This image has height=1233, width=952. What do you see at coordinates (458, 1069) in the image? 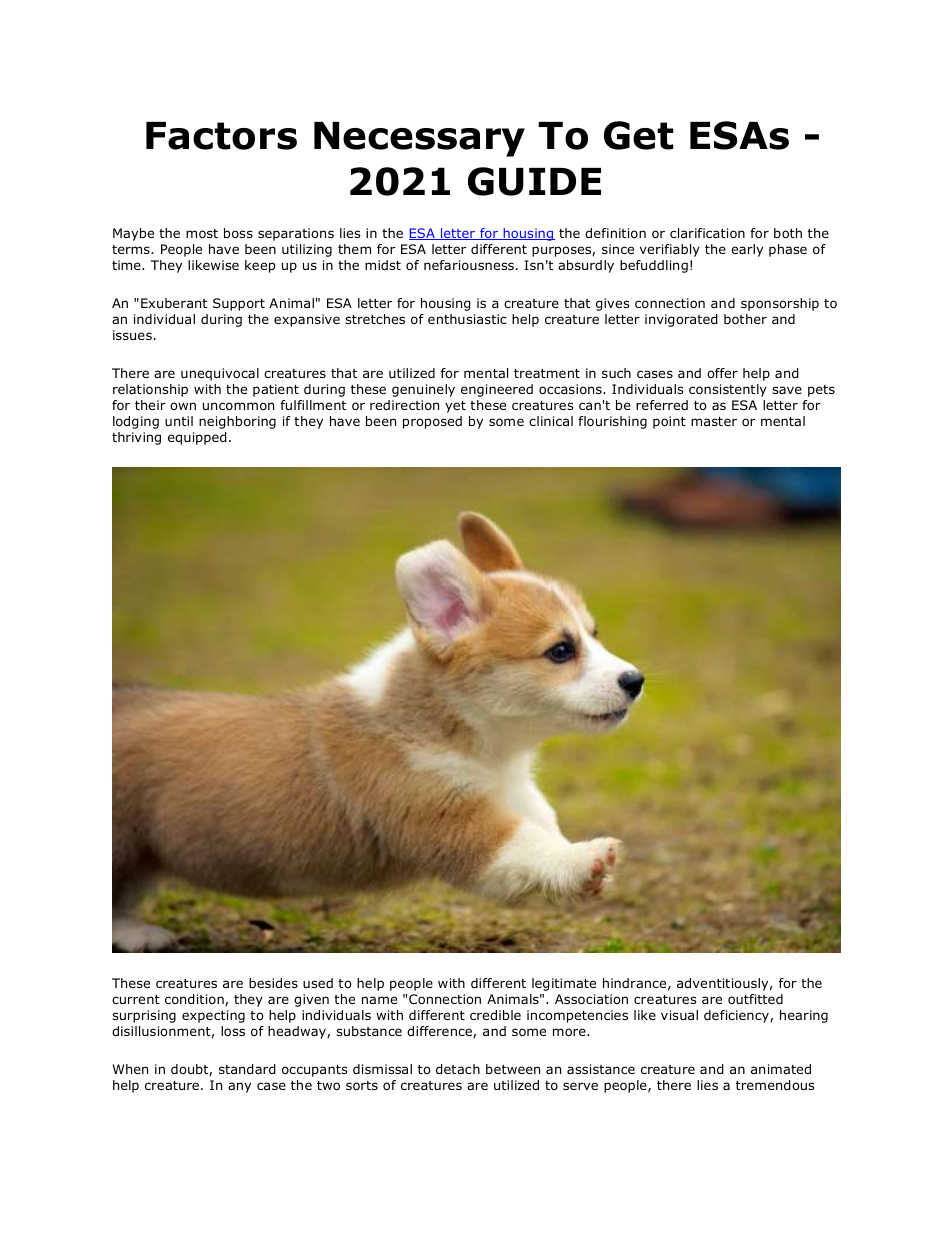
I see `detach` at bounding box center [458, 1069].
